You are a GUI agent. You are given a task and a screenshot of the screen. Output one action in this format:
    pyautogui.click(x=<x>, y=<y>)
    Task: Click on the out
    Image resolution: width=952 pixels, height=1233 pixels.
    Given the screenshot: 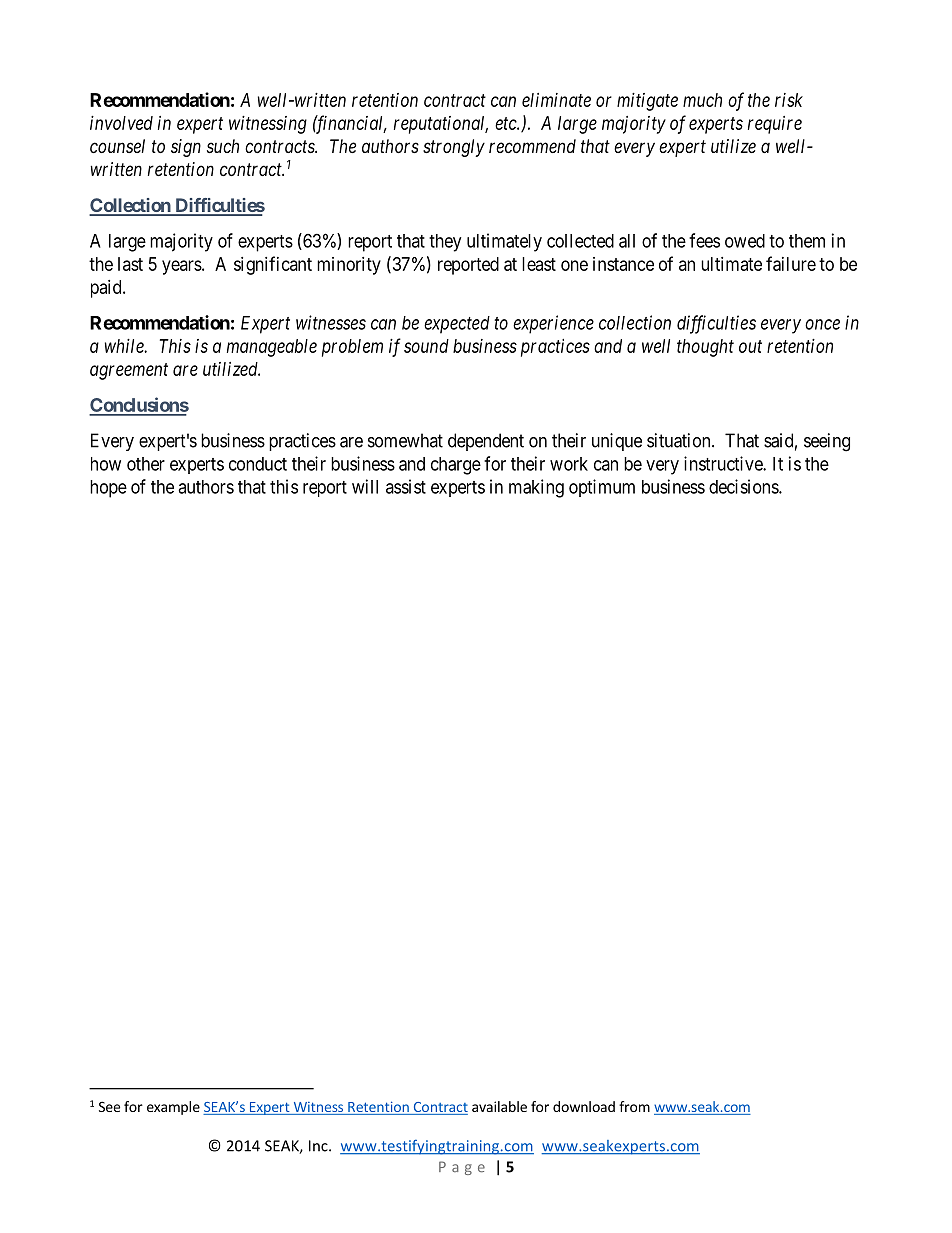 What is the action you would take?
    pyautogui.click(x=750, y=346)
